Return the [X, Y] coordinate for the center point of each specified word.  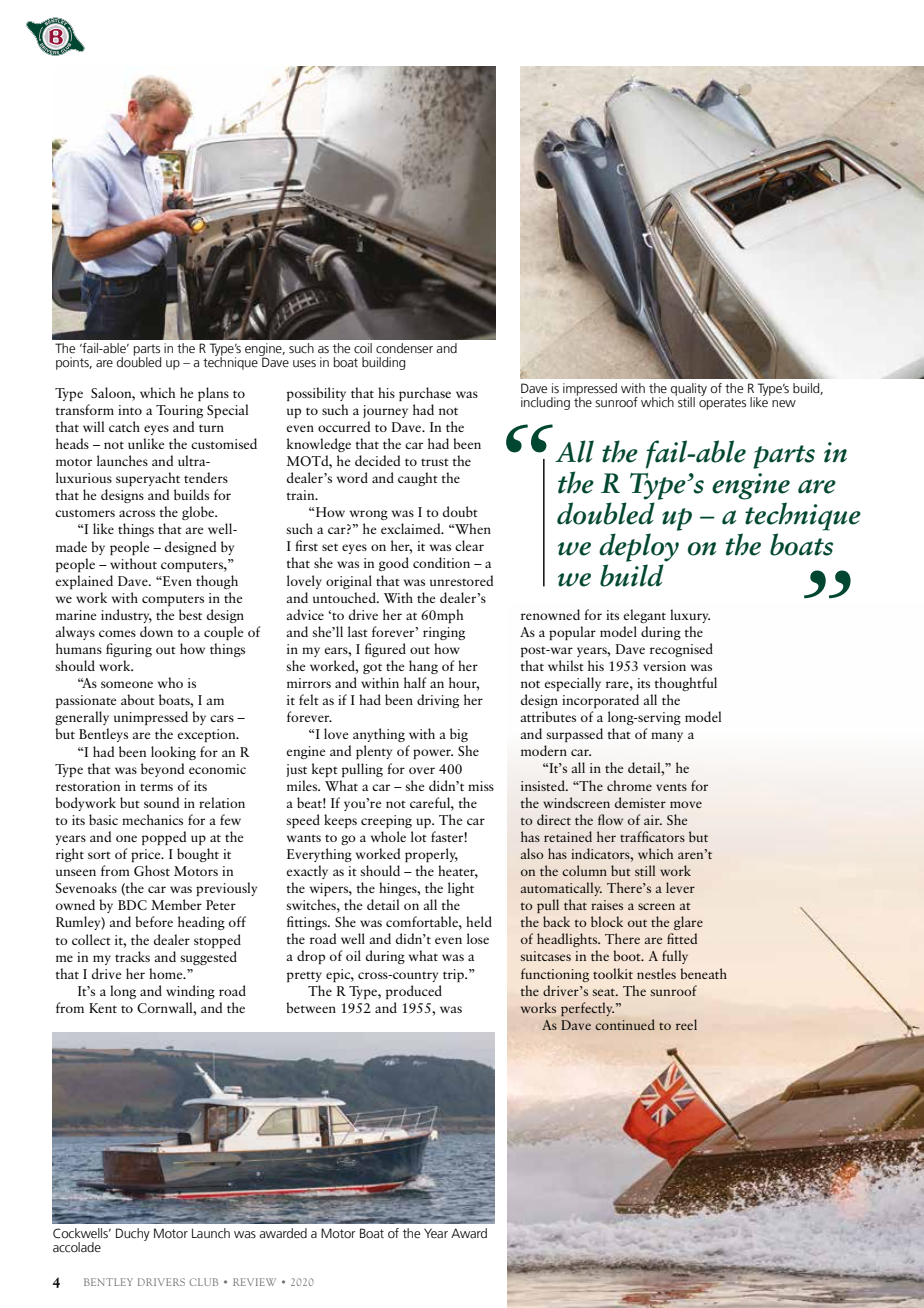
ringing [444, 633]
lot [419, 836]
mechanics [152, 819]
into [130, 410]
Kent [103, 1008]
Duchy [133, 1234]
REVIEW [254, 1282]
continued [625, 1024]
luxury [690, 616]
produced [414, 992]
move [686, 804]
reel [686, 1024]
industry [126, 616]
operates [722, 404]
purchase [425, 394]
